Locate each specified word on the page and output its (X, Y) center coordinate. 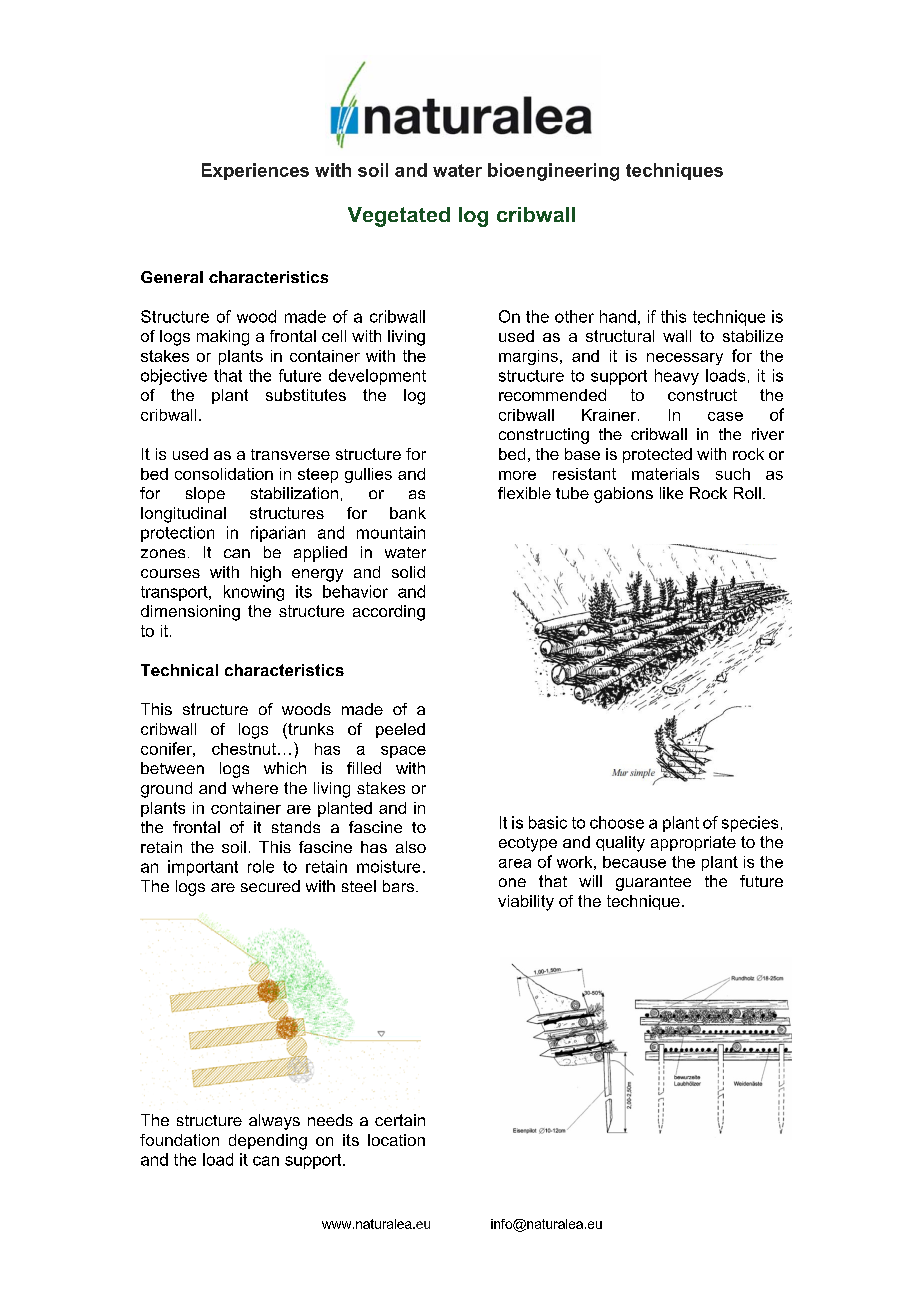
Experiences (255, 171)
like (671, 493)
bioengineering (553, 172)
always (274, 1122)
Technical (179, 670)
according (389, 613)
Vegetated (399, 217)
